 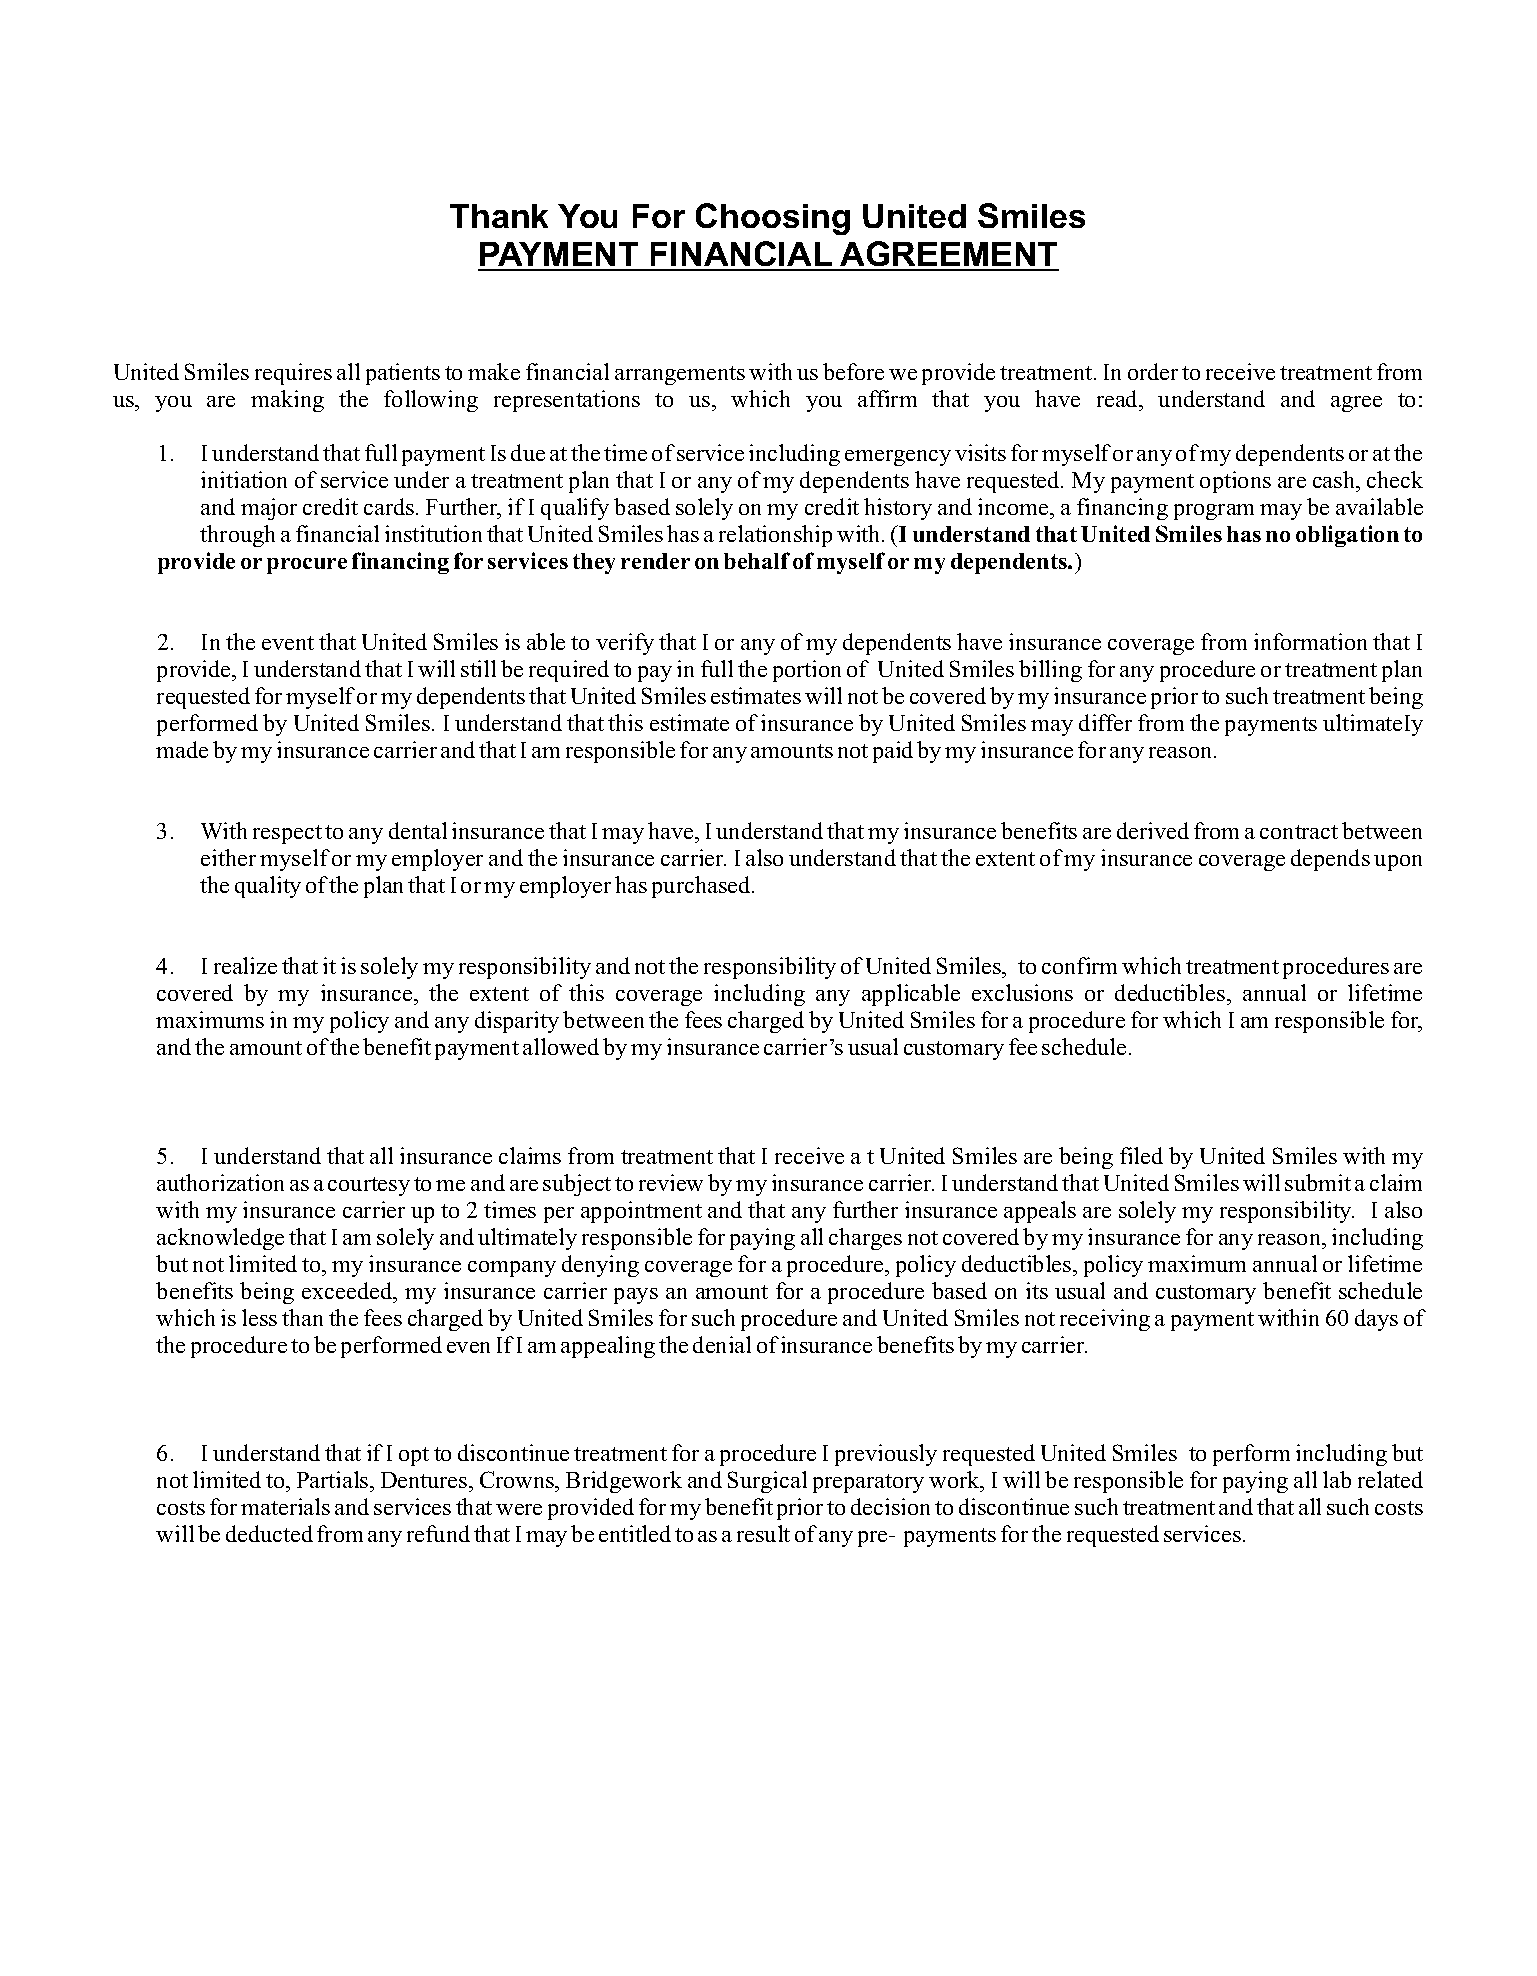 What do you see at coordinates (1153, 371) in the screenshot?
I see `order` at bounding box center [1153, 371].
